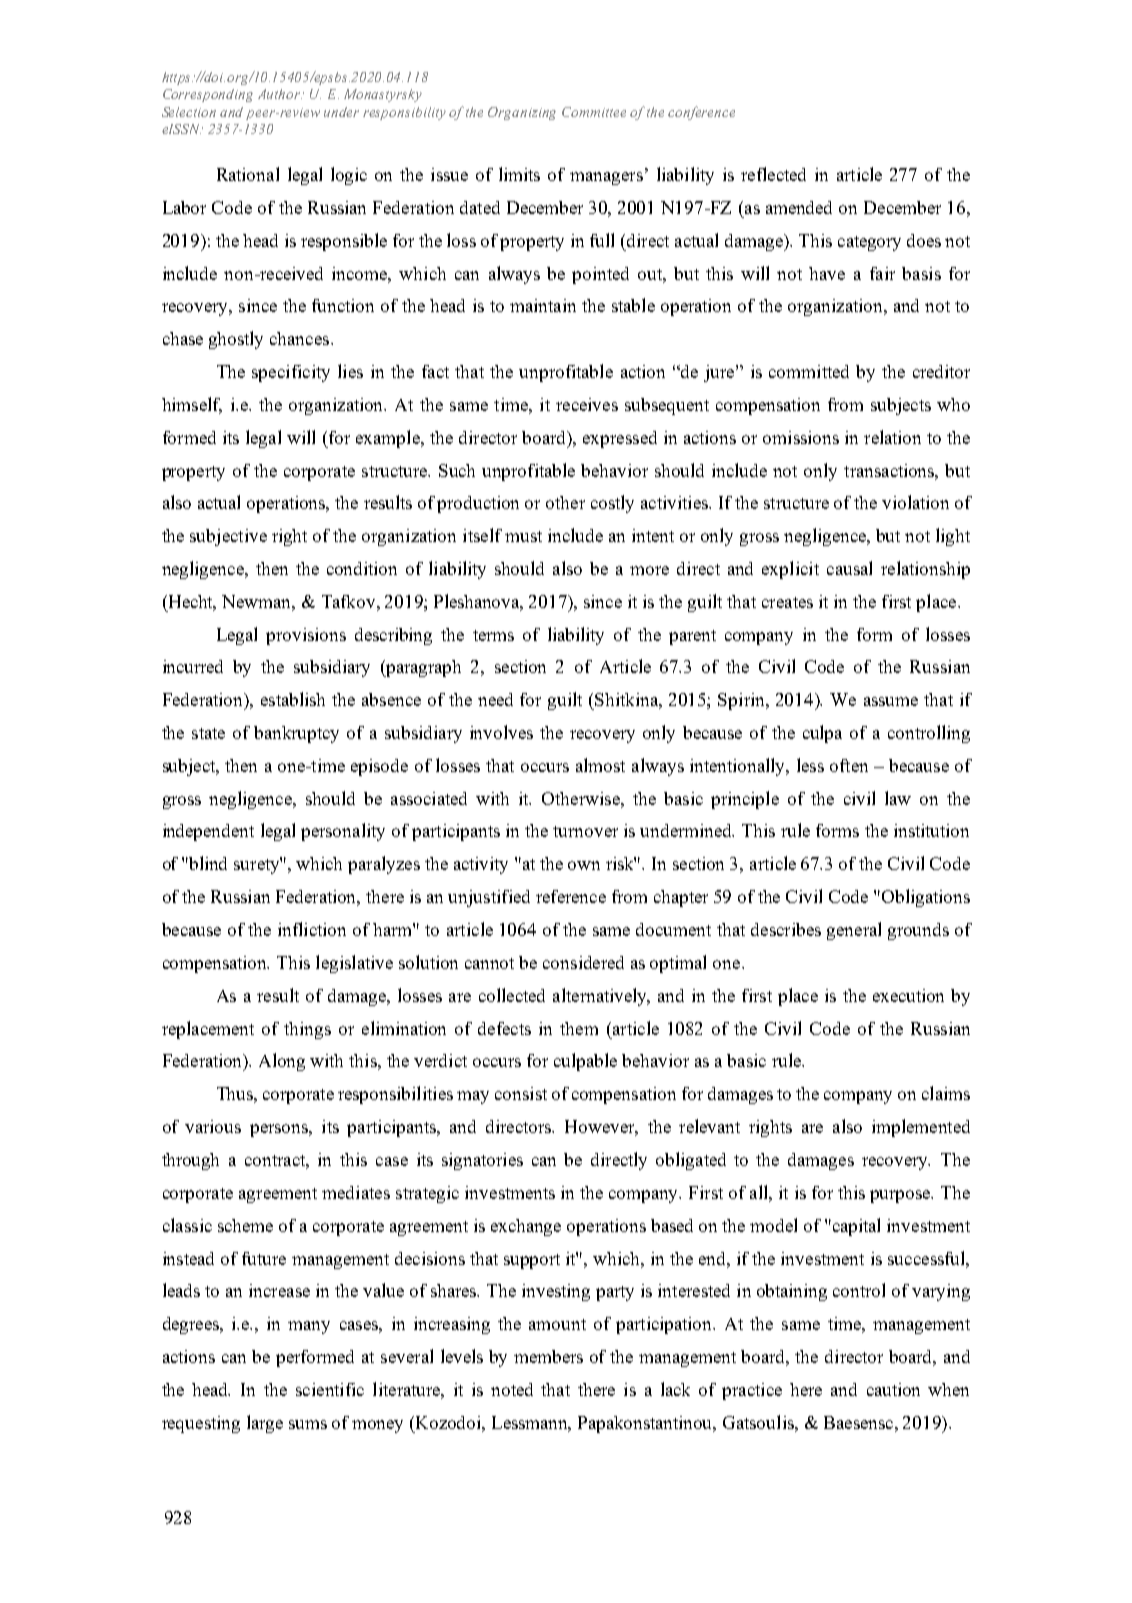  I want to click on Along, so click(282, 1062).
